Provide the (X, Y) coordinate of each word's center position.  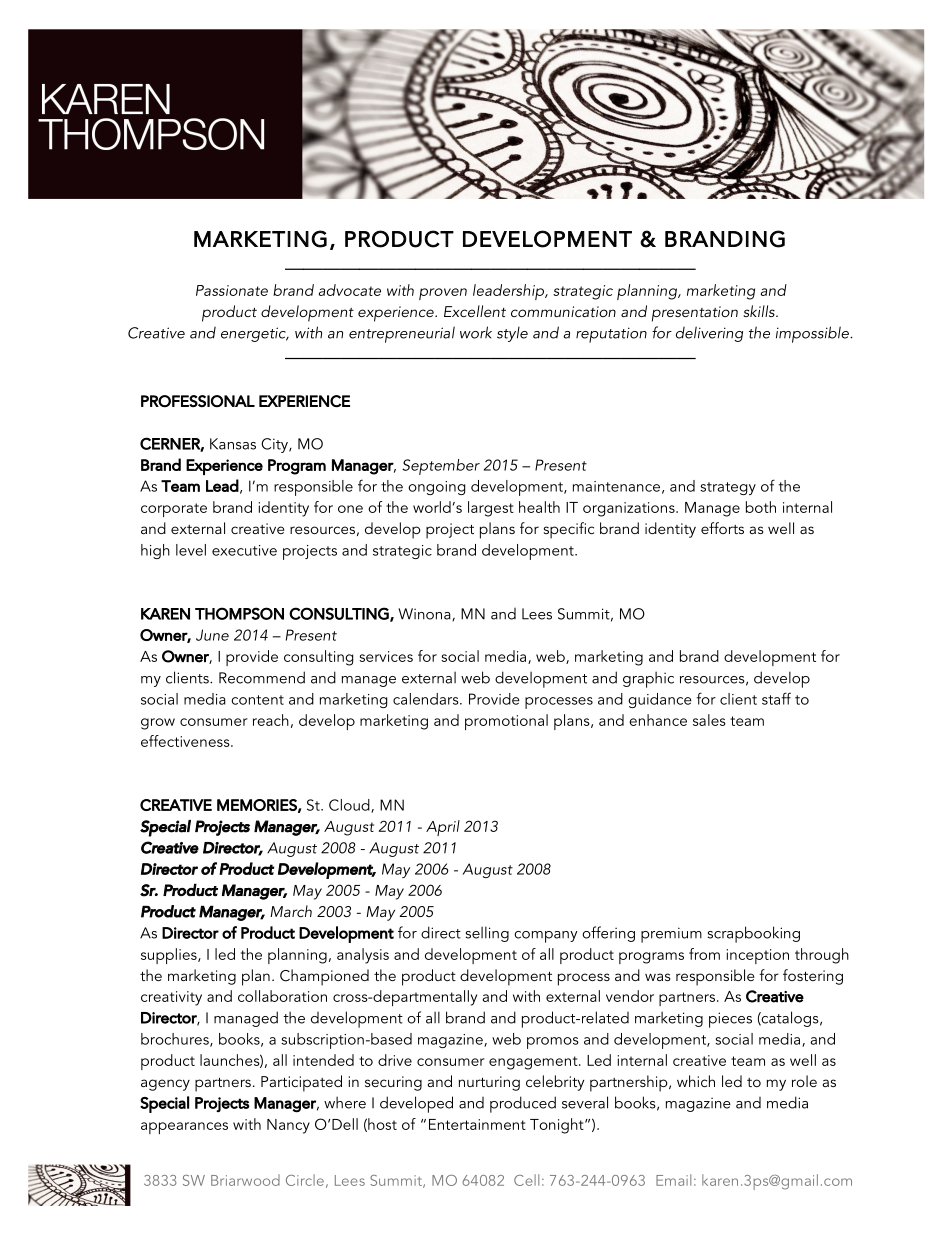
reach (271, 720)
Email (673, 1180)
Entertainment (477, 1124)
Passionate (232, 290)
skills (760, 311)
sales (709, 720)
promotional (506, 722)
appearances (184, 1128)
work (476, 332)
